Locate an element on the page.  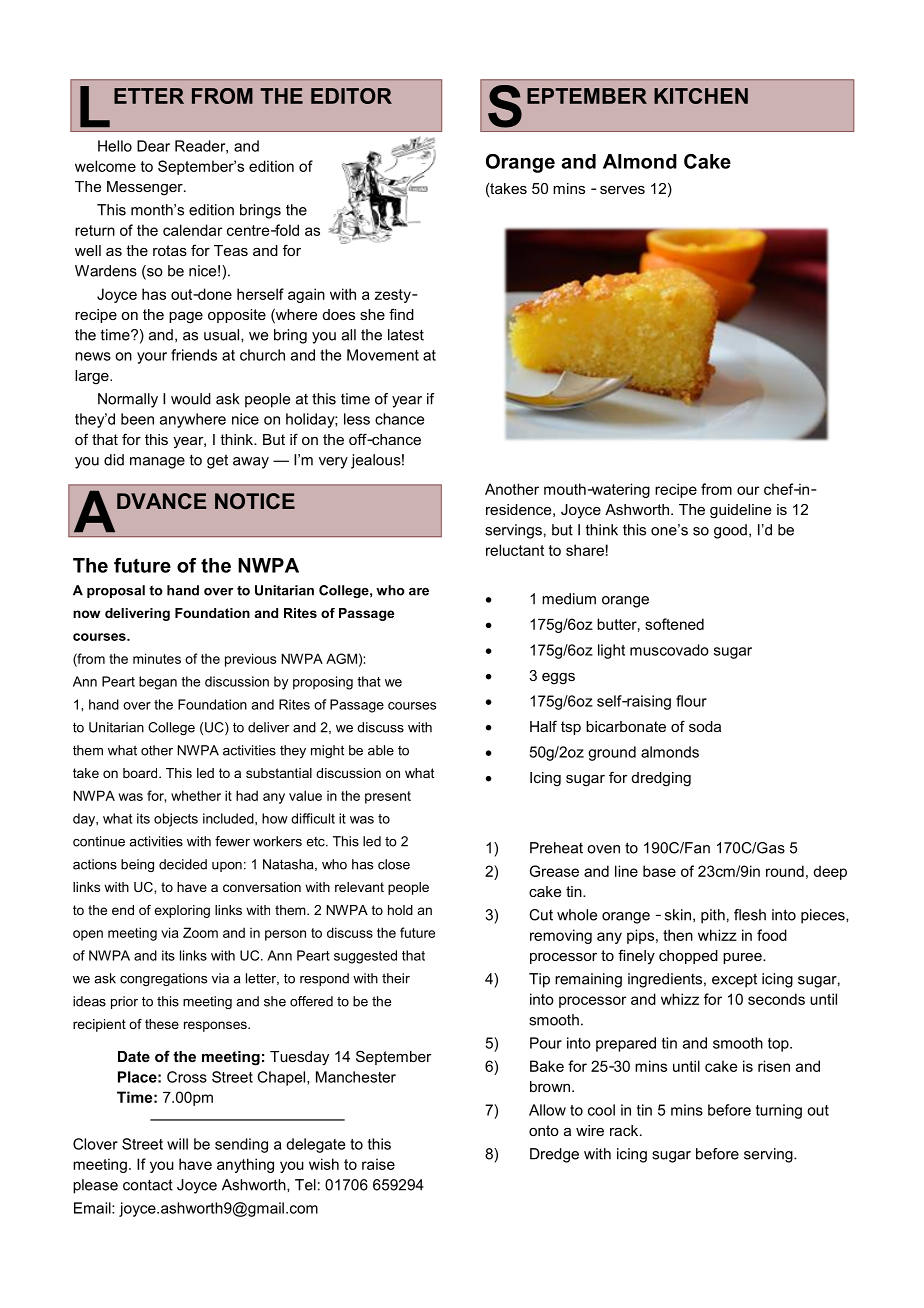
KITCHEN is located at coordinates (701, 96).
